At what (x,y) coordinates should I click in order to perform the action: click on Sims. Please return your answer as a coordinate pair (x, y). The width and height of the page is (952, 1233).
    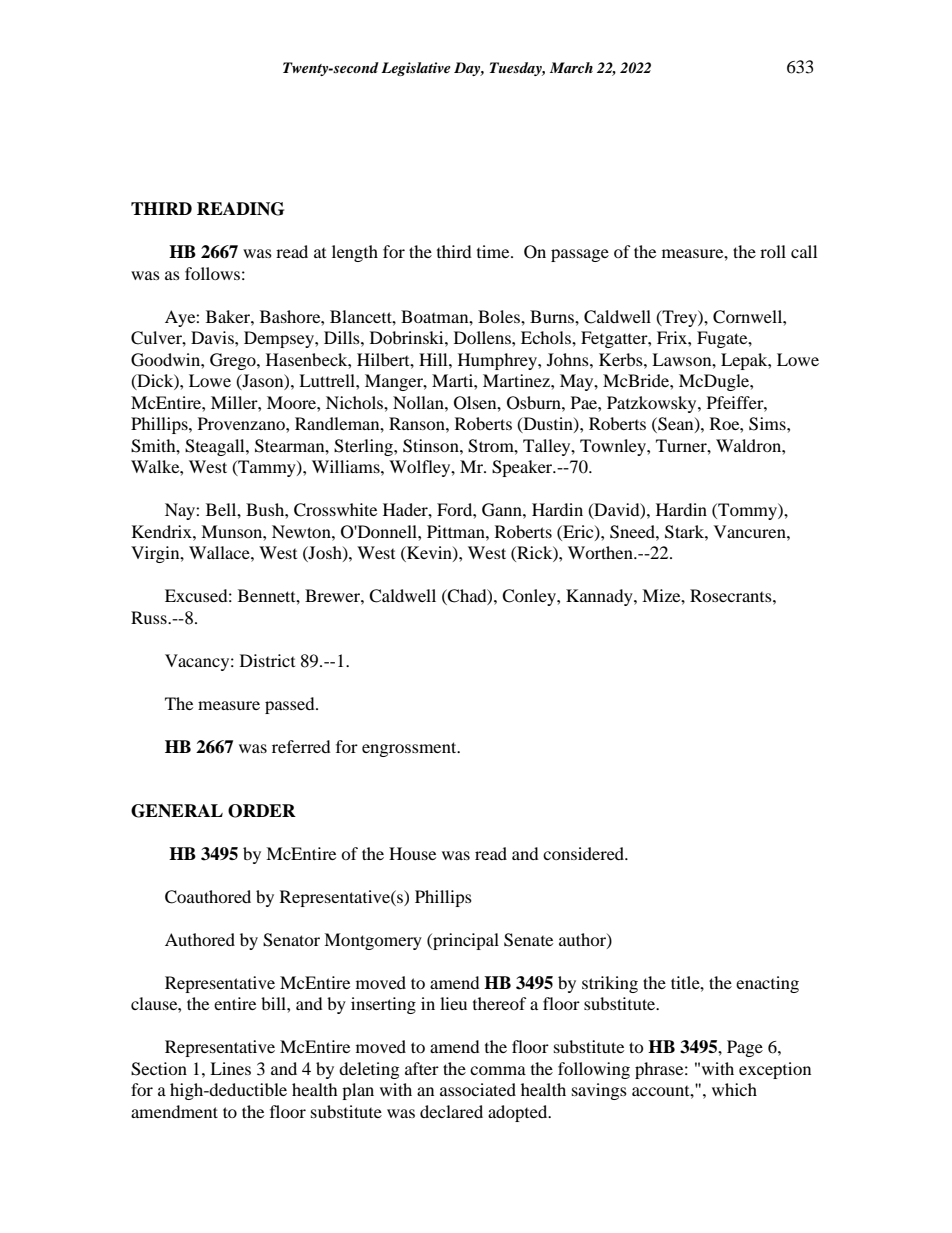
    Looking at the image, I should click on (768, 424).
